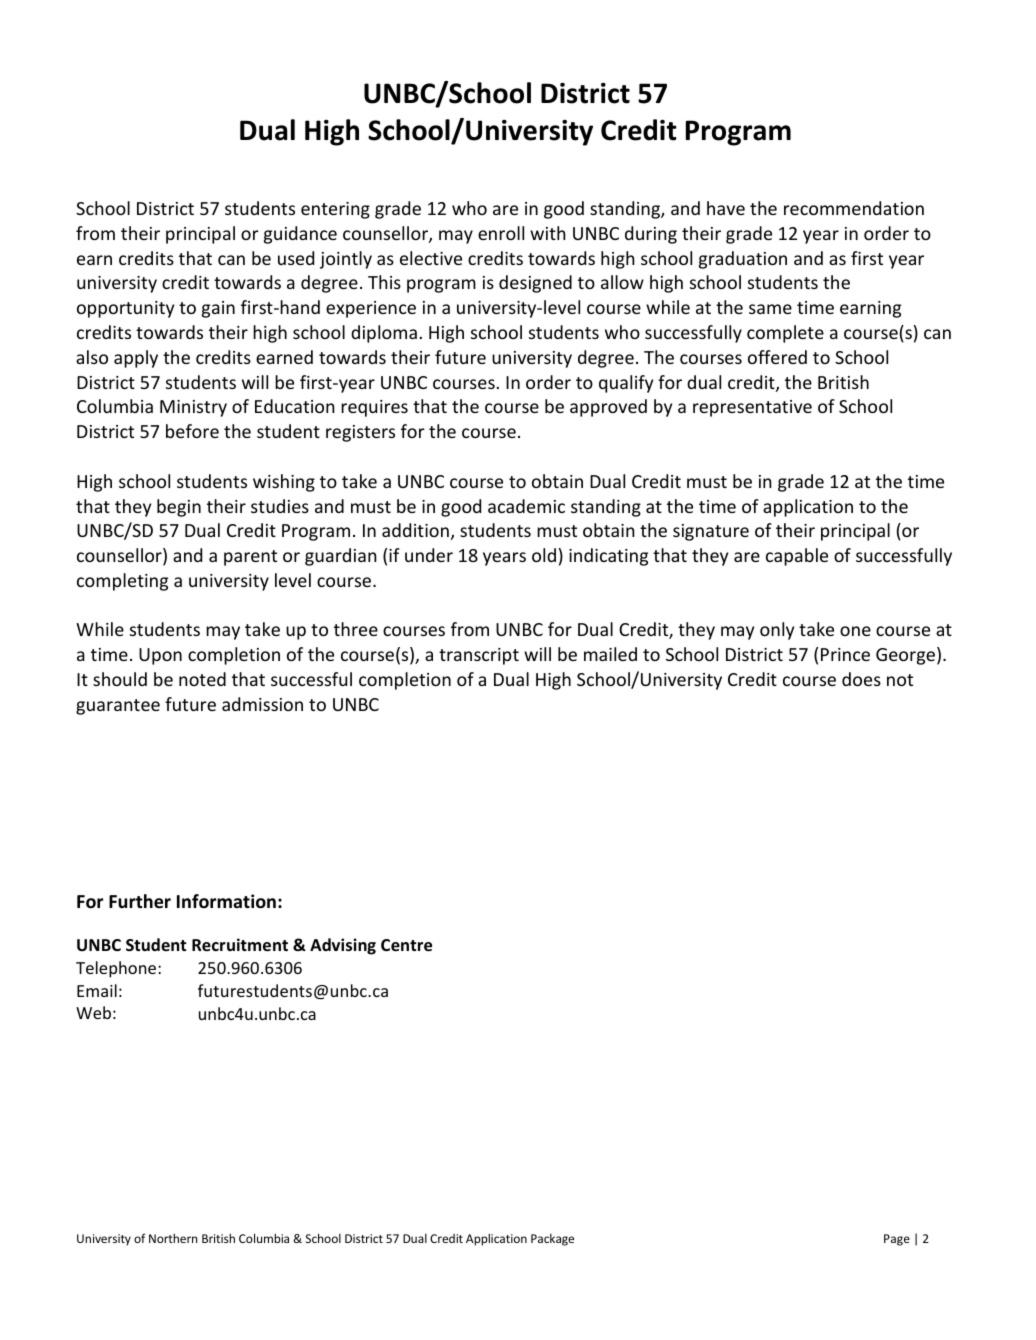 The height and width of the screenshot is (1340, 1036). Describe the element at coordinates (526, 506) in the screenshot. I see `academic` at that location.
